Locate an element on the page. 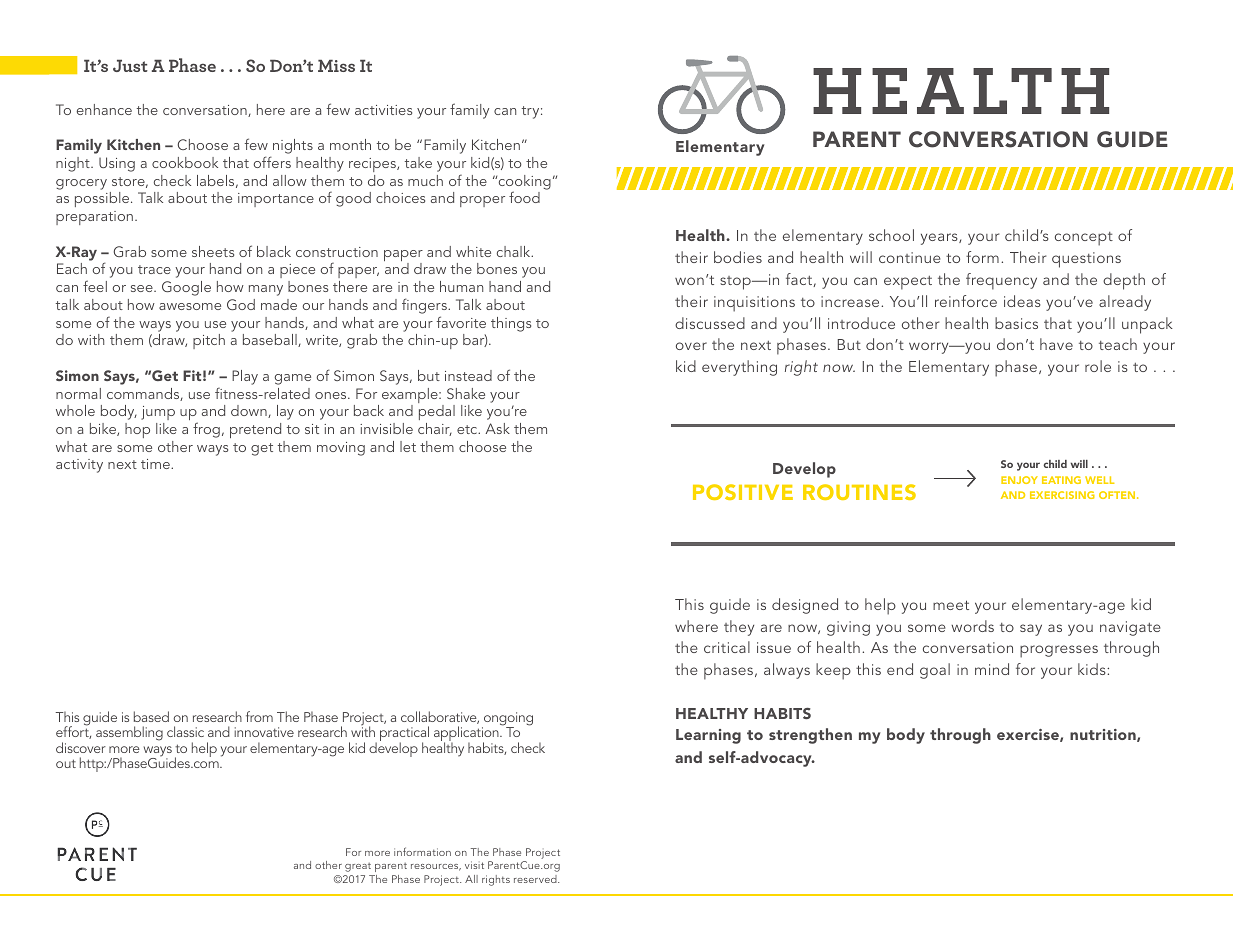 The width and height of the page is (1233, 952). Google is located at coordinates (186, 288).
